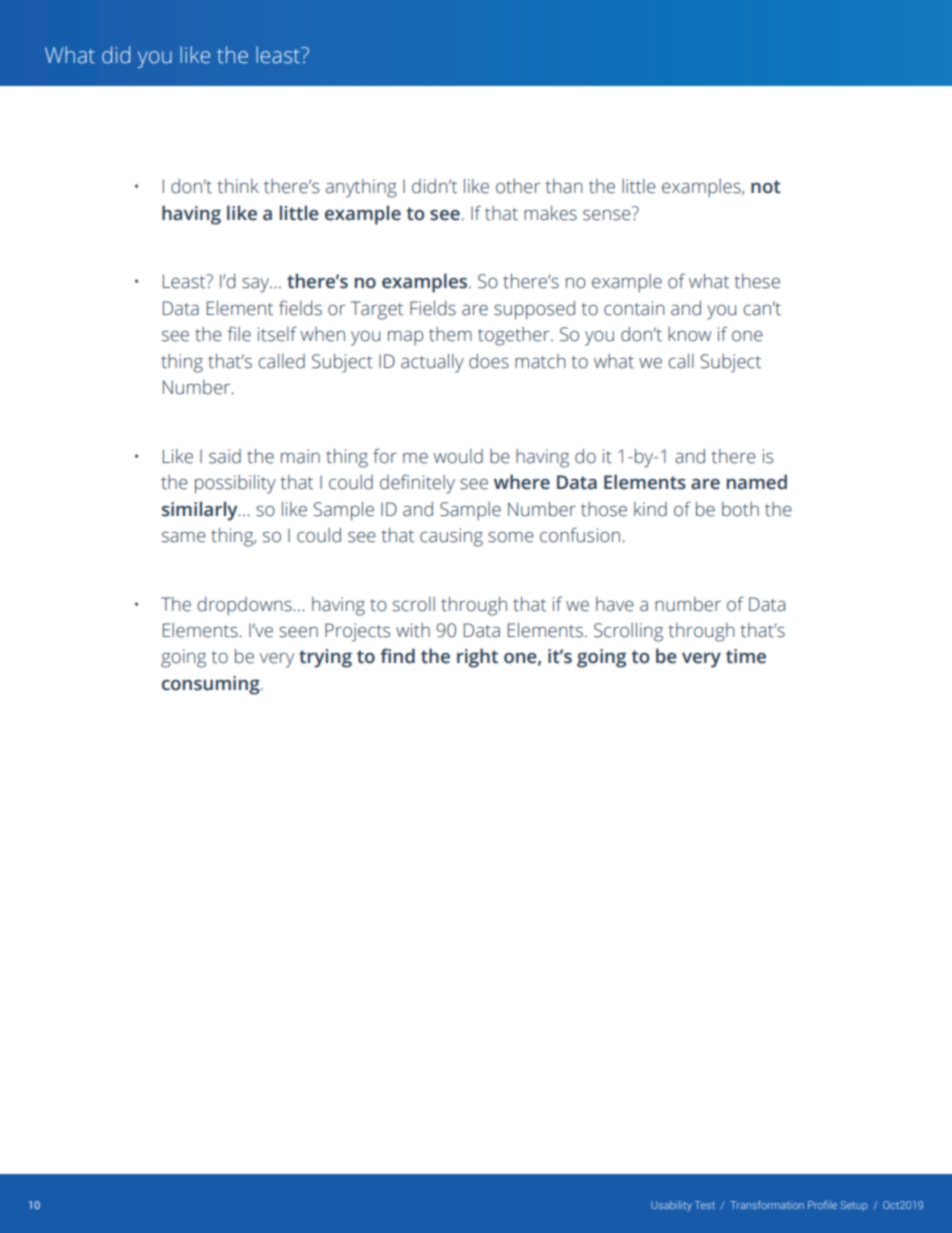  I want to click on time, so click(746, 656).
